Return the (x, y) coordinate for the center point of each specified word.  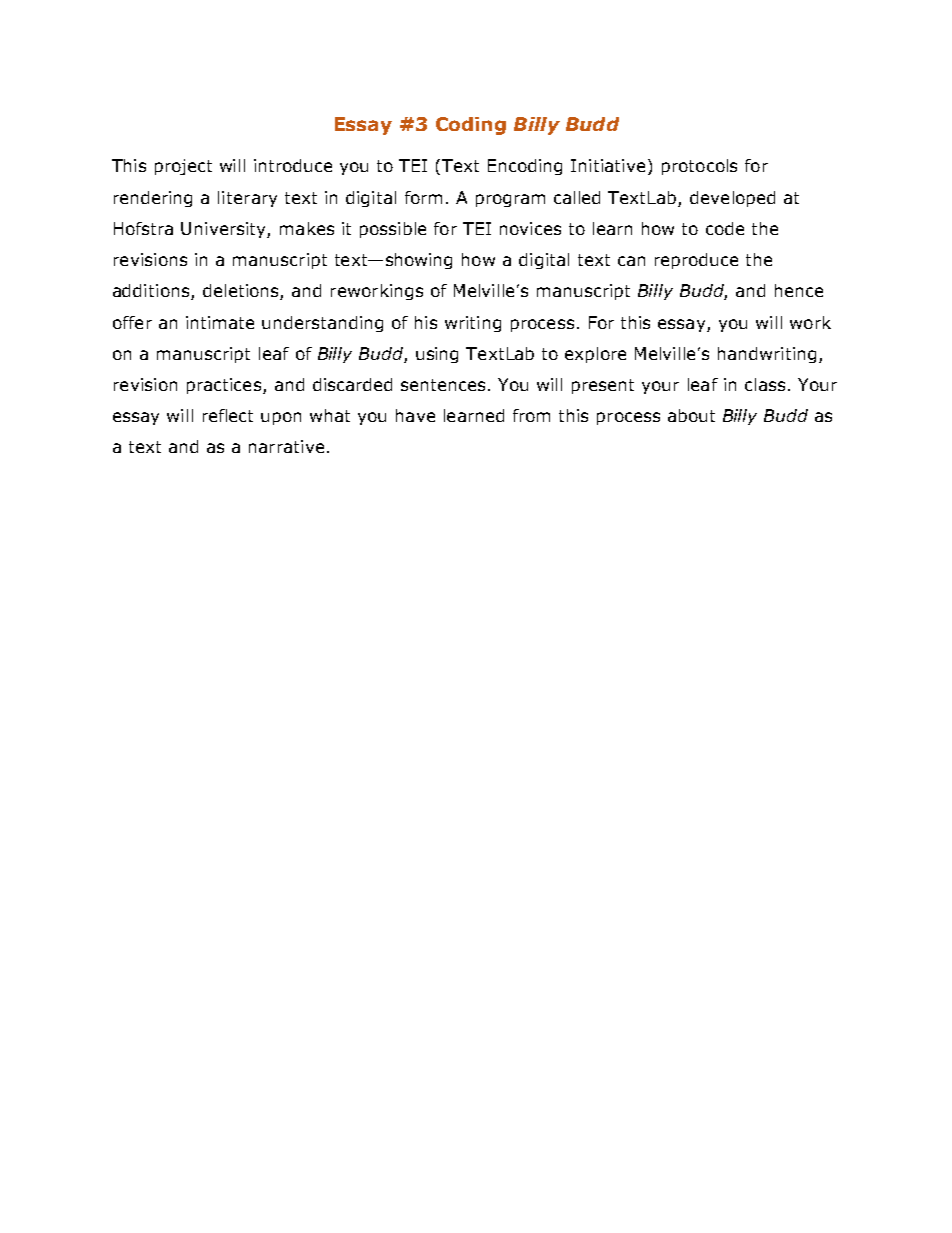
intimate (220, 322)
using (437, 355)
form (423, 197)
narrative (286, 446)
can (631, 261)
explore (595, 355)
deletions (242, 292)
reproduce (696, 261)
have (415, 415)
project (183, 167)
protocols (699, 167)
